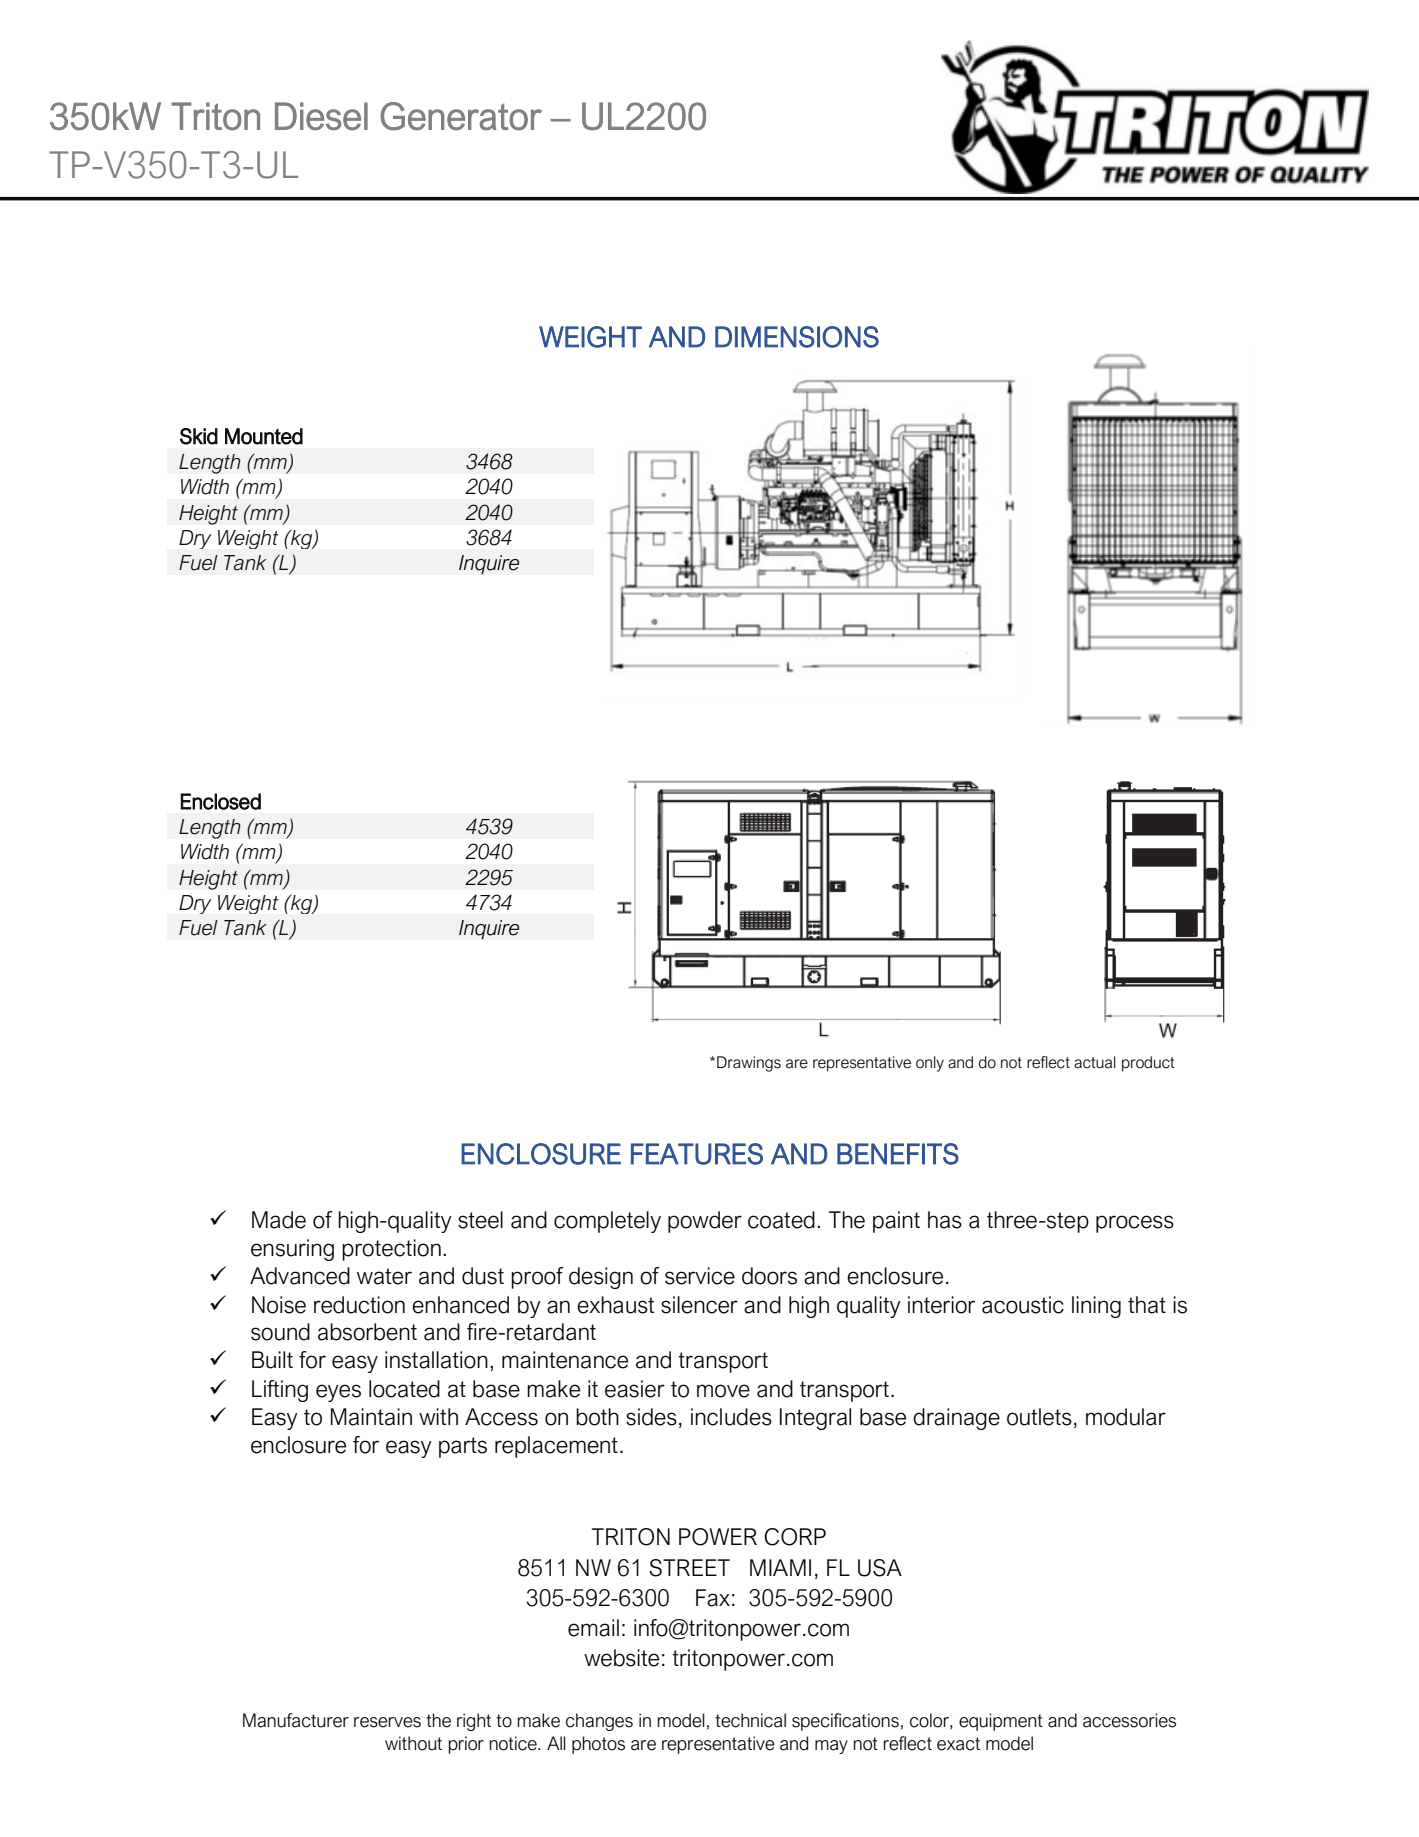 This page has height=1837, width=1419. I want to click on FEATURES, so click(697, 1154).
